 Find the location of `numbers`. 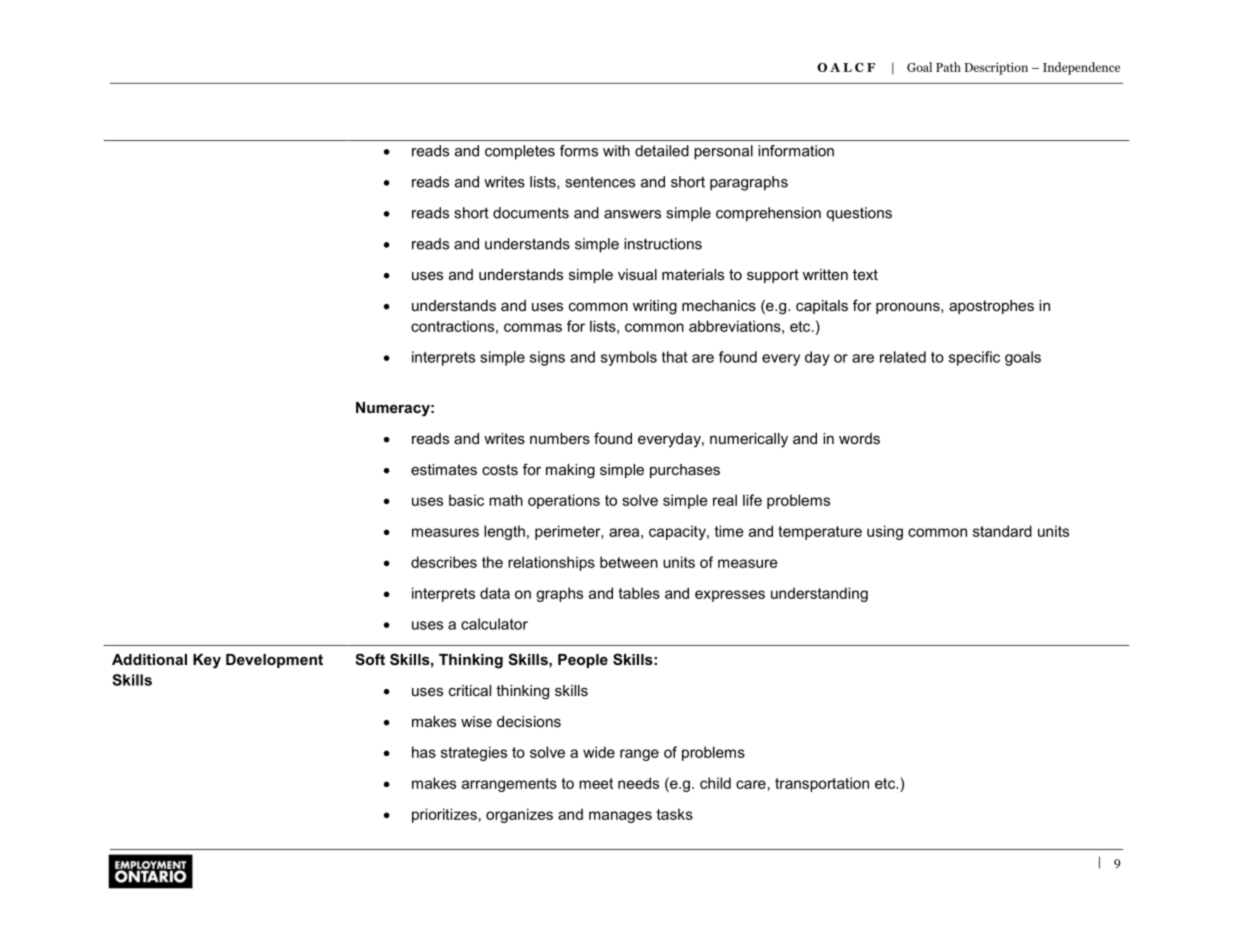

numbers is located at coordinates (560, 438).
